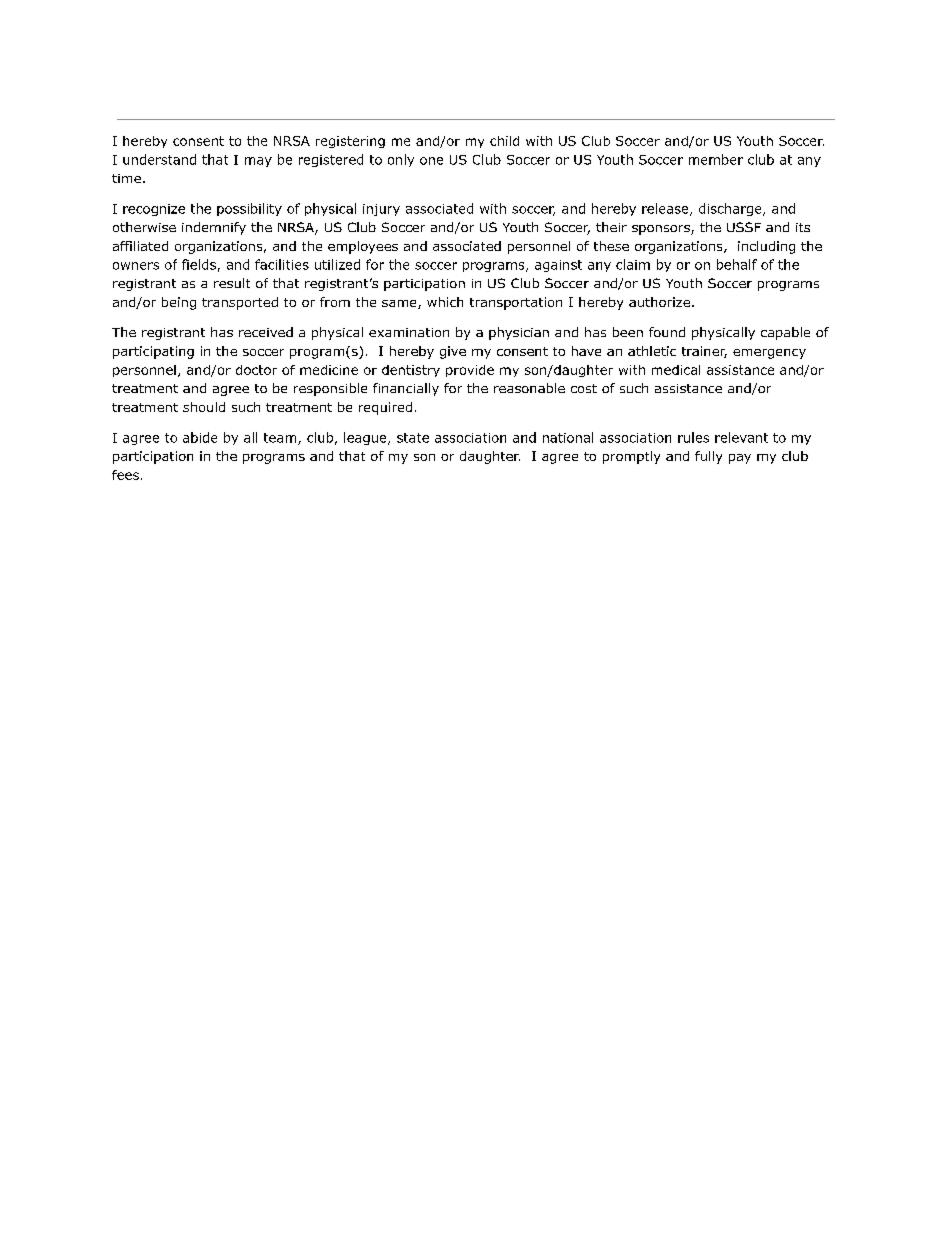  I want to click on state, so click(413, 438).
